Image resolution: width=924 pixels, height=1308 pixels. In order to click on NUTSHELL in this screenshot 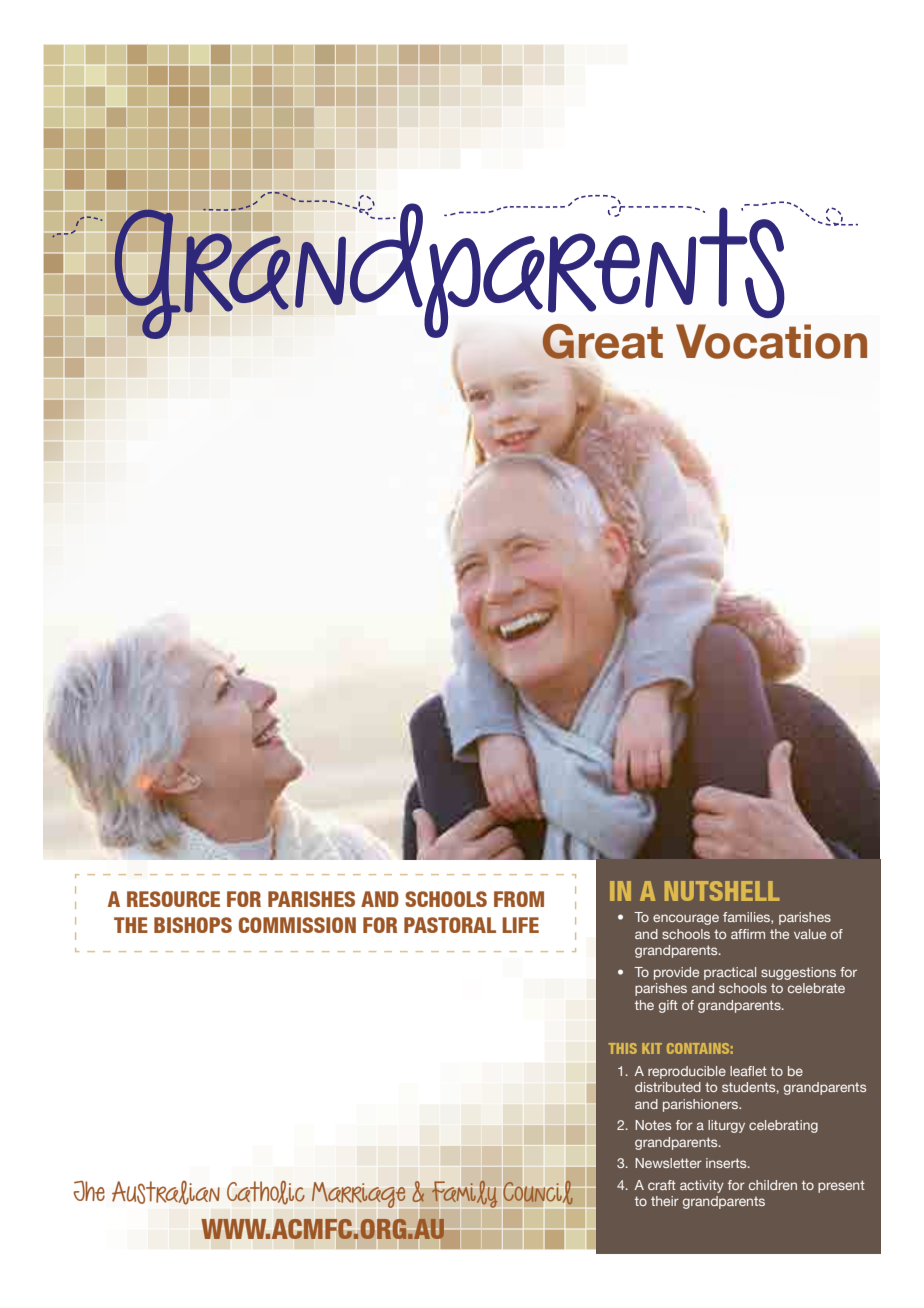, I will do `click(722, 891)`.
